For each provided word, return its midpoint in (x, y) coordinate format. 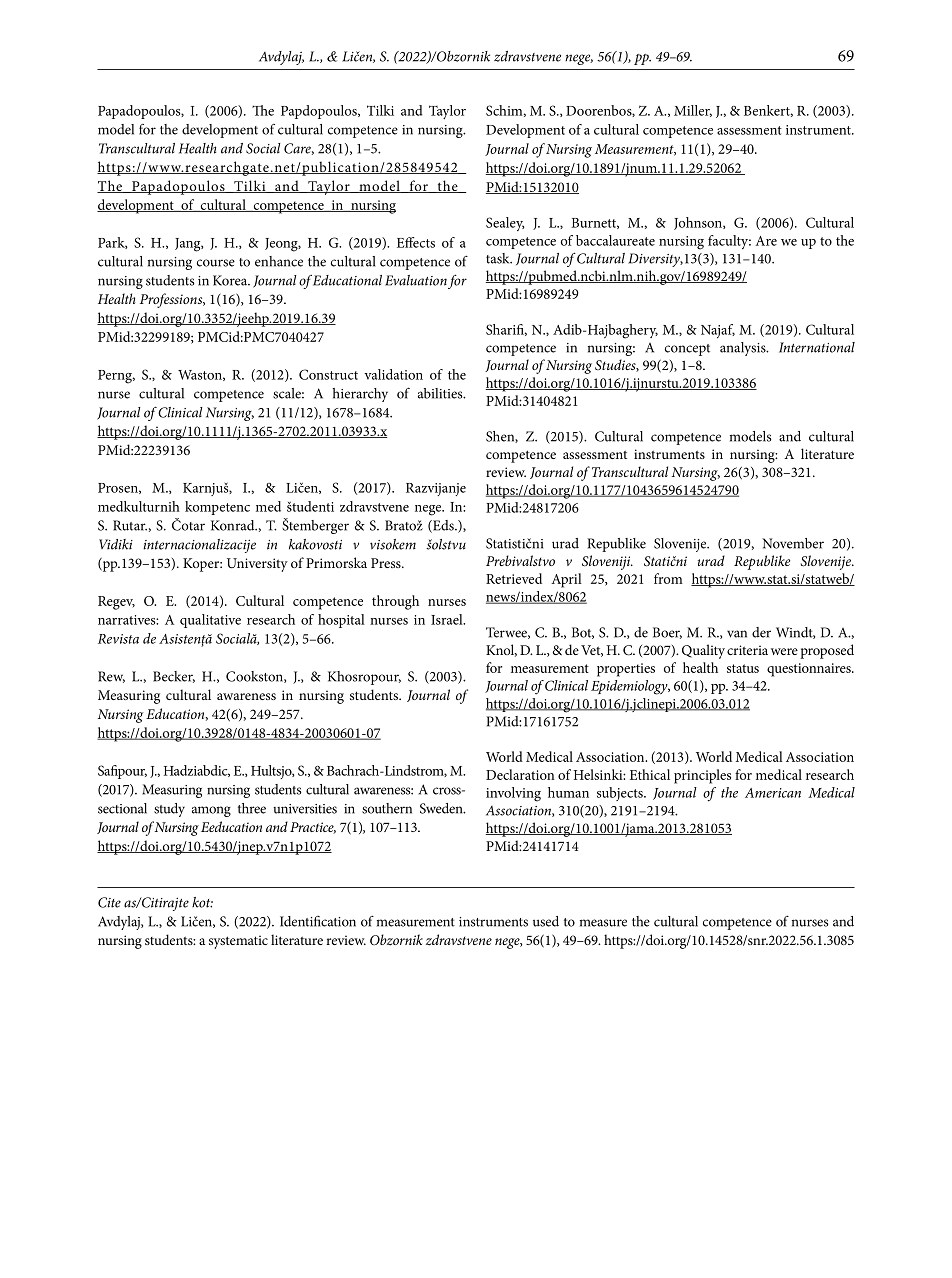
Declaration (520, 774)
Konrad (234, 525)
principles (702, 776)
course (216, 263)
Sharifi (506, 330)
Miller (693, 111)
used (546, 921)
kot (202, 902)
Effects (416, 242)
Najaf (718, 331)
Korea (231, 280)
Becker (174, 677)
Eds (443, 526)
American (773, 793)
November (793, 543)
